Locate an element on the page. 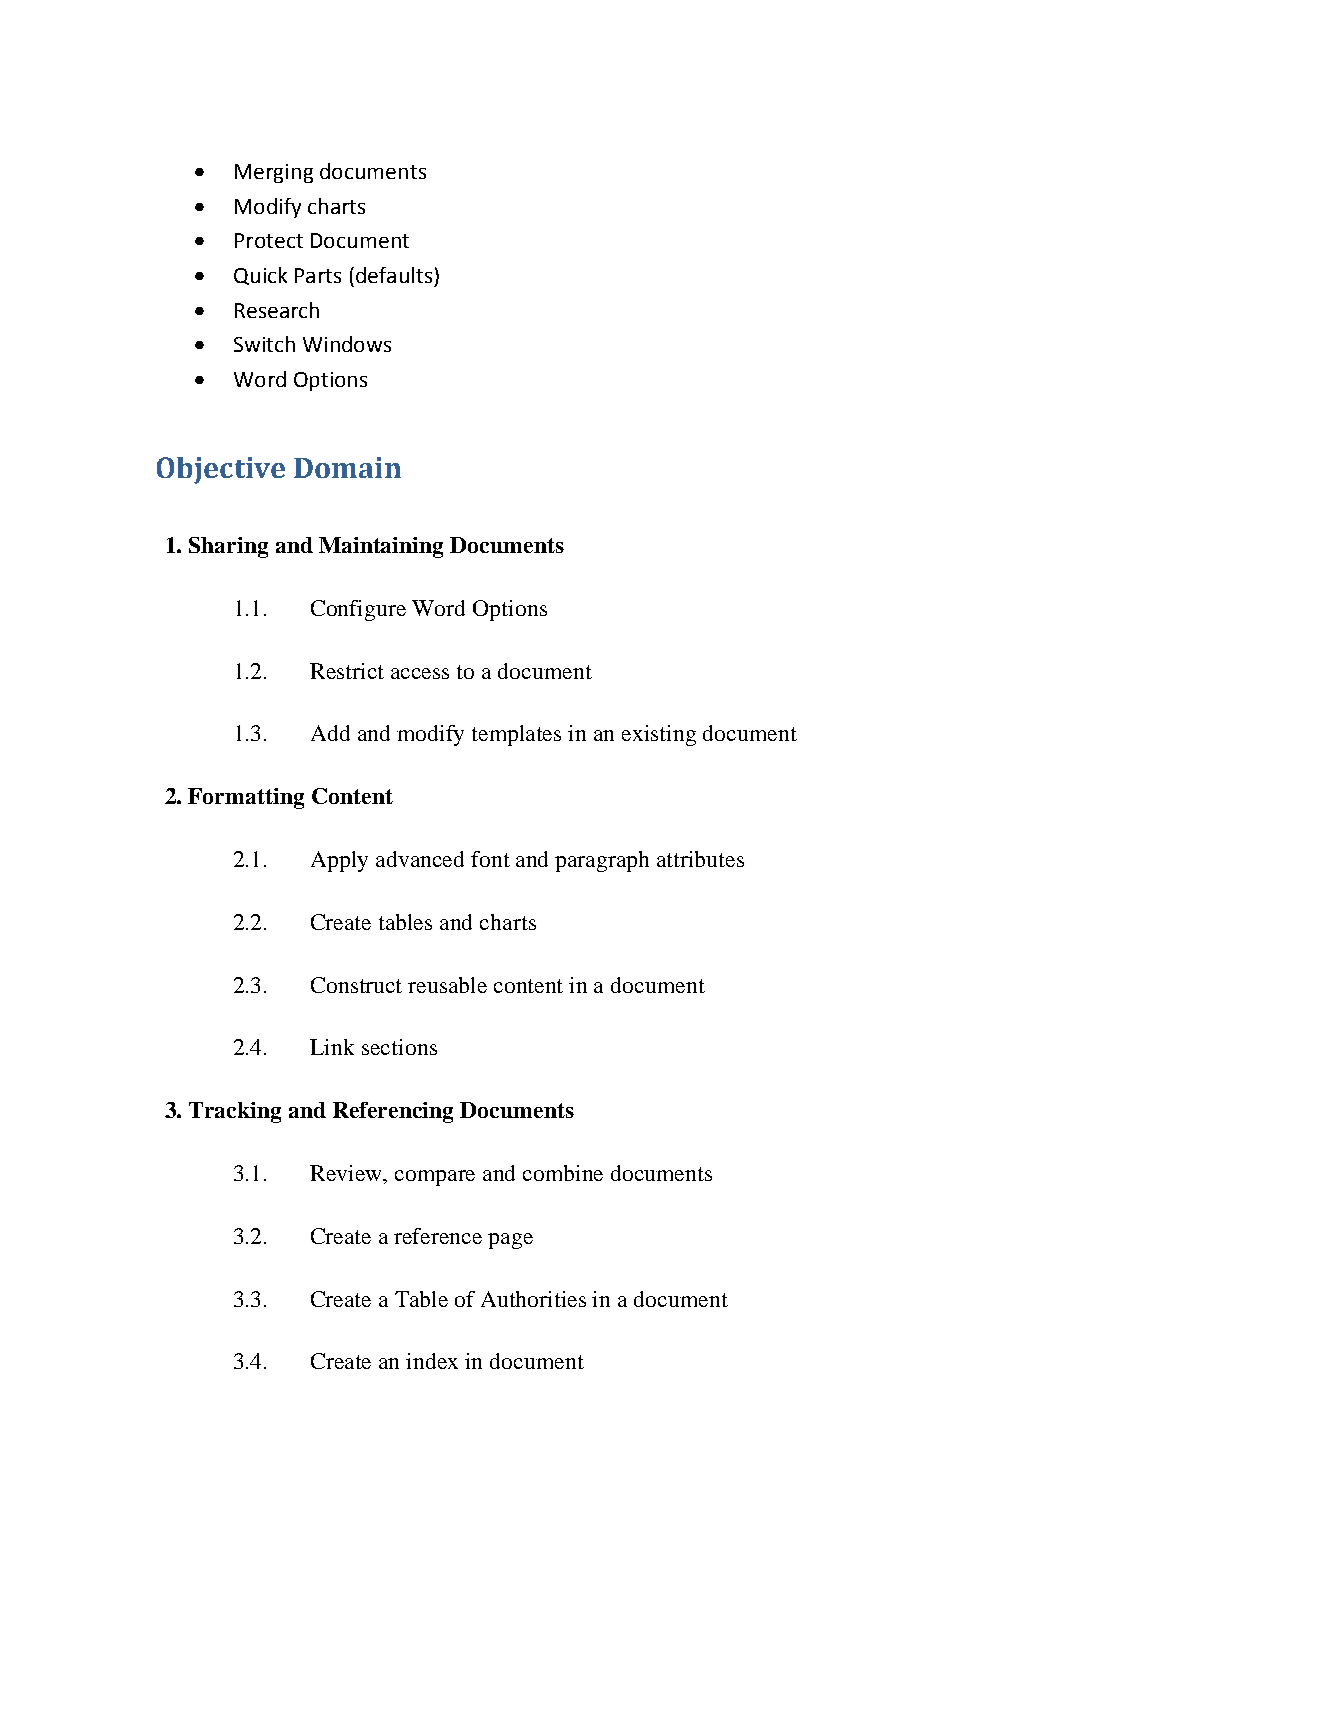 This page has height=1710, width=1321. existing is located at coordinates (659, 735).
